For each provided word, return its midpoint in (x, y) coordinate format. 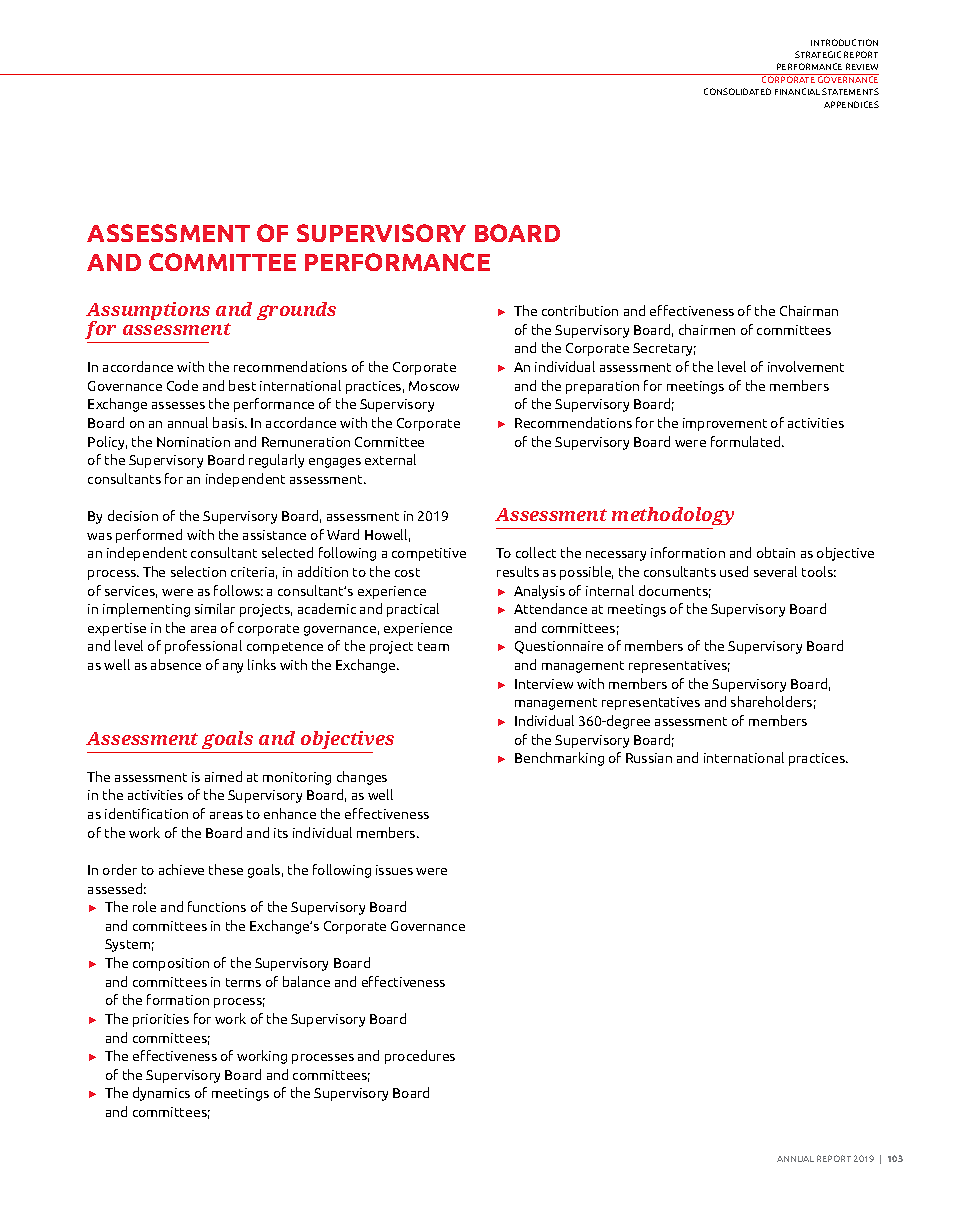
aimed (223, 776)
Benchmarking (559, 759)
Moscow (434, 386)
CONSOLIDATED (737, 91)
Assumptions (148, 313)
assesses (178, 405)
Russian (649, 758)
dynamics (161, 1094)
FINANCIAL (797, 91)
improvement (725, 424)
